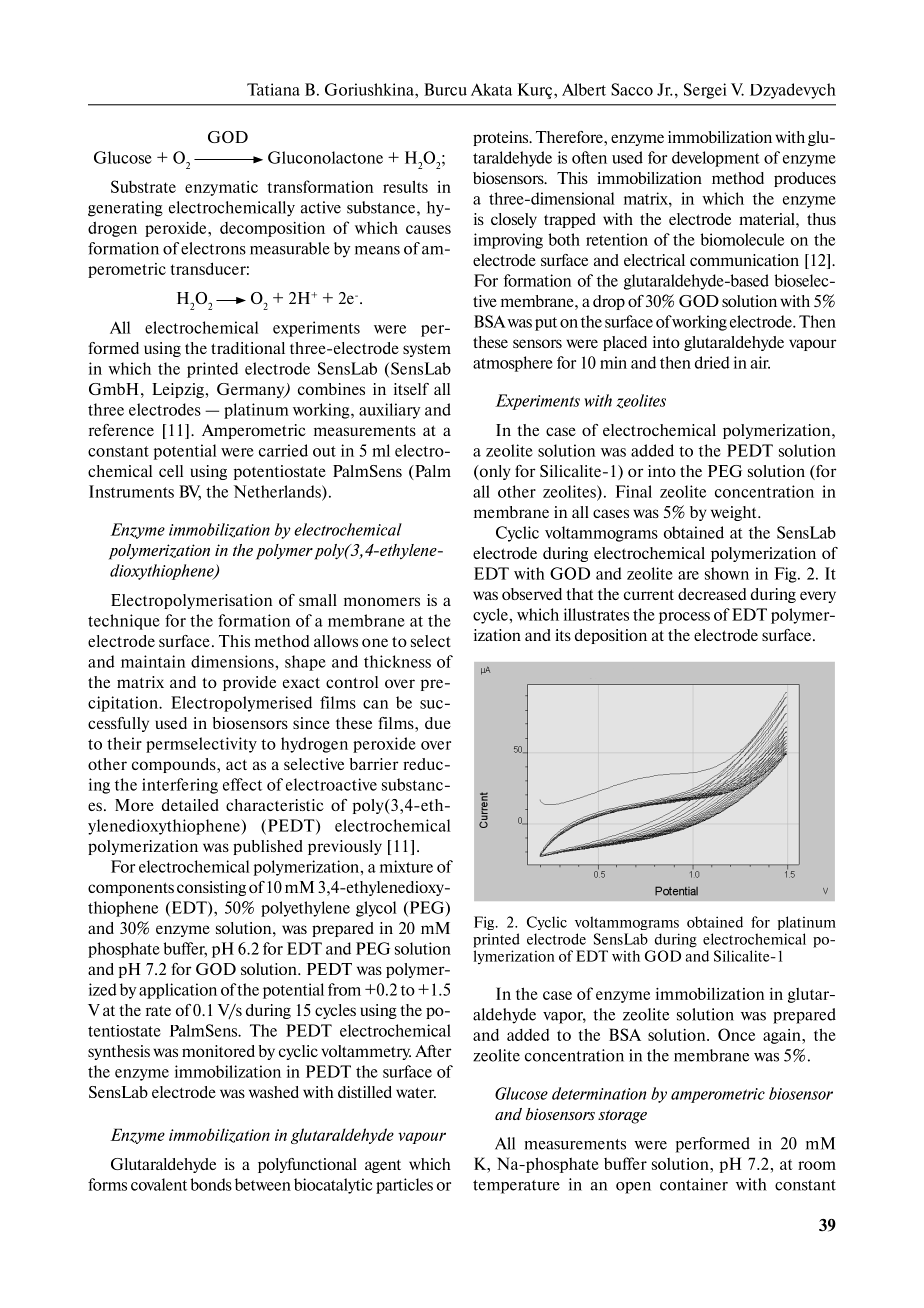  What do you see at coordinates (516, 1187) in the screenshot?
I see `temperature` at bounding box center [516, 1187].
